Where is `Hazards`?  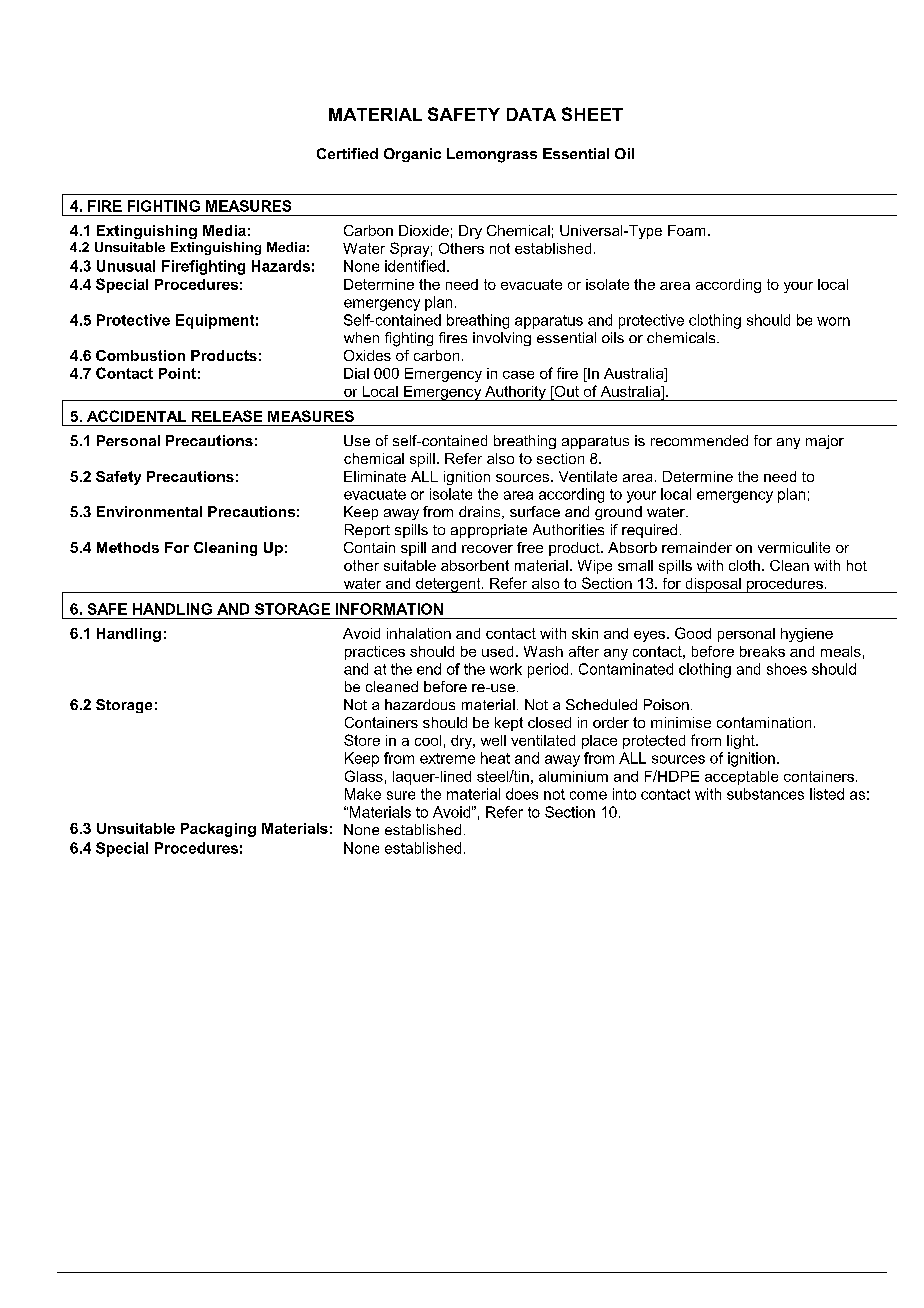
Hazards is located at coordinates (281, 266).
